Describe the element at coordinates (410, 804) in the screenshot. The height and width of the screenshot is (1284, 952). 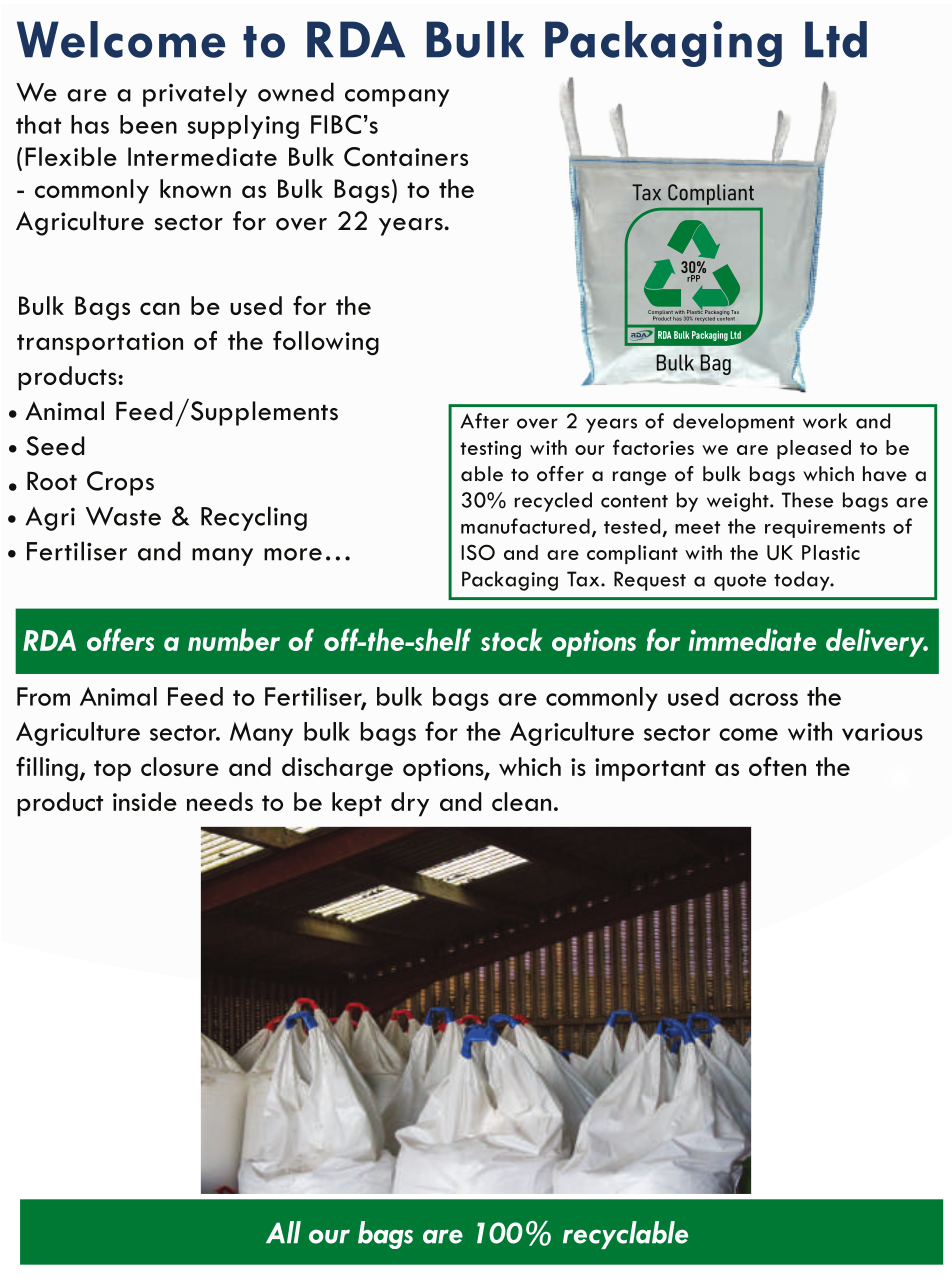
I see `dry` at that location.
